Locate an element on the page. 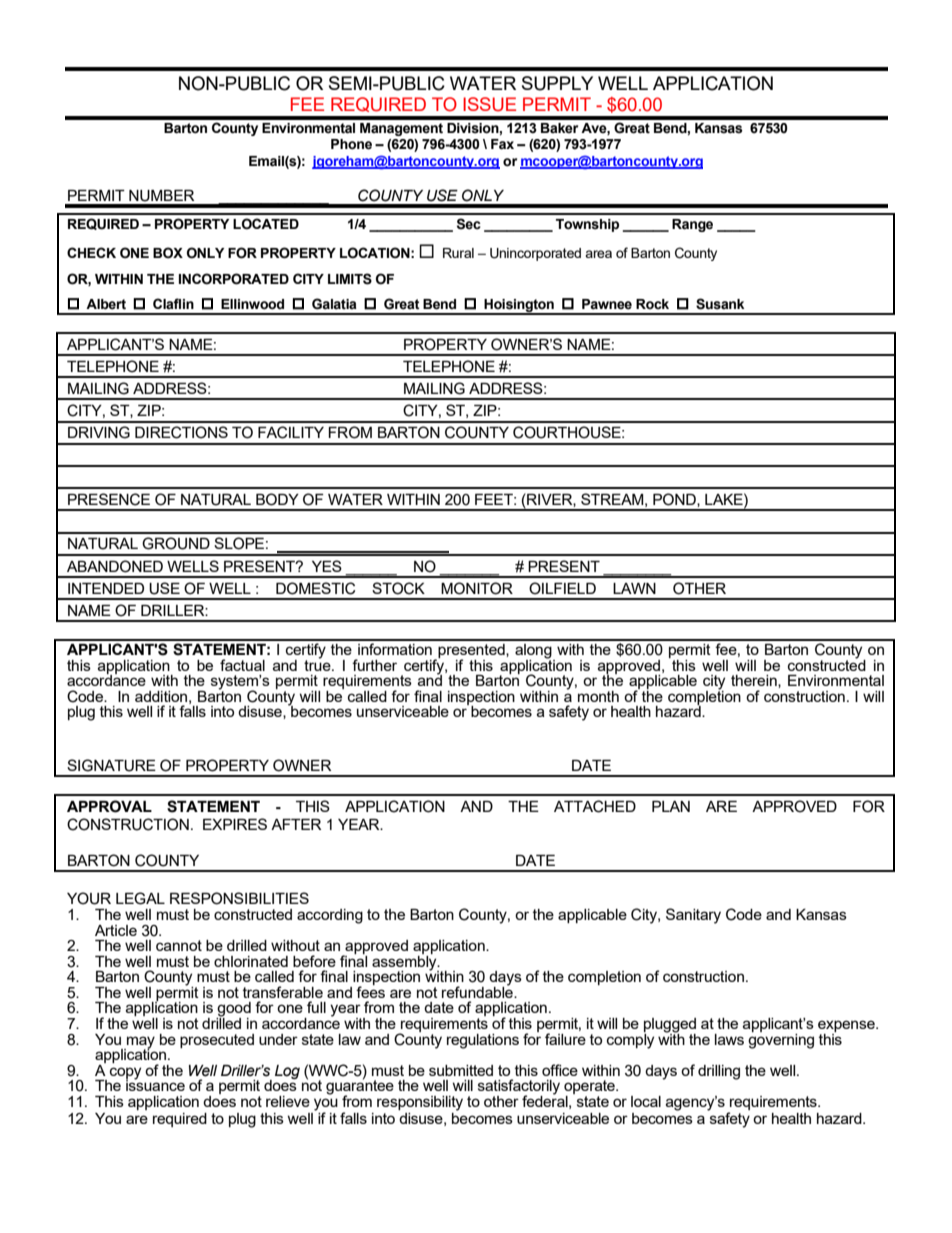 This document has width=952, height=1233. submitted is located at coordinates (461, 1070).
